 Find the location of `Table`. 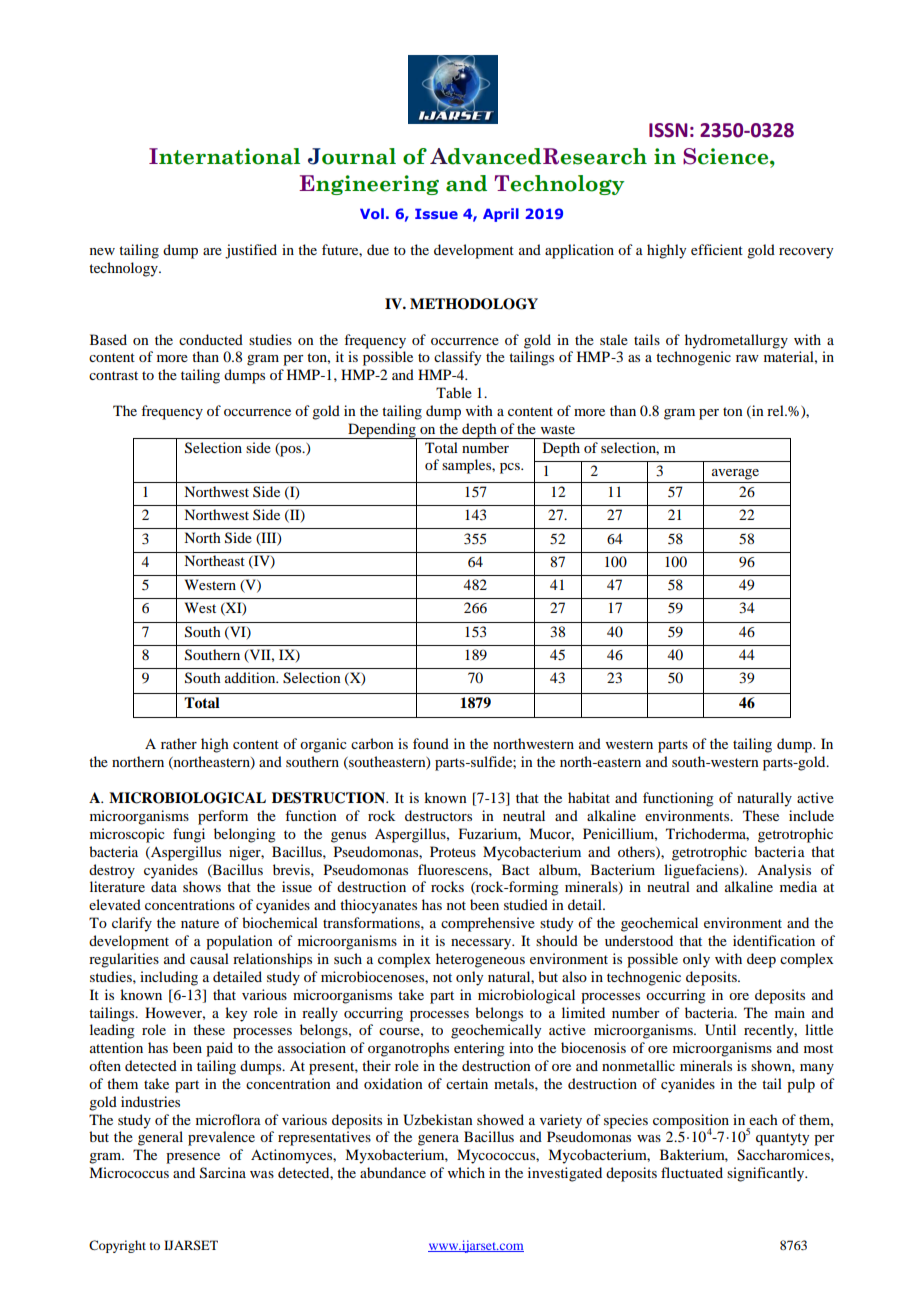

Table is located at coordinates (454, 392).
